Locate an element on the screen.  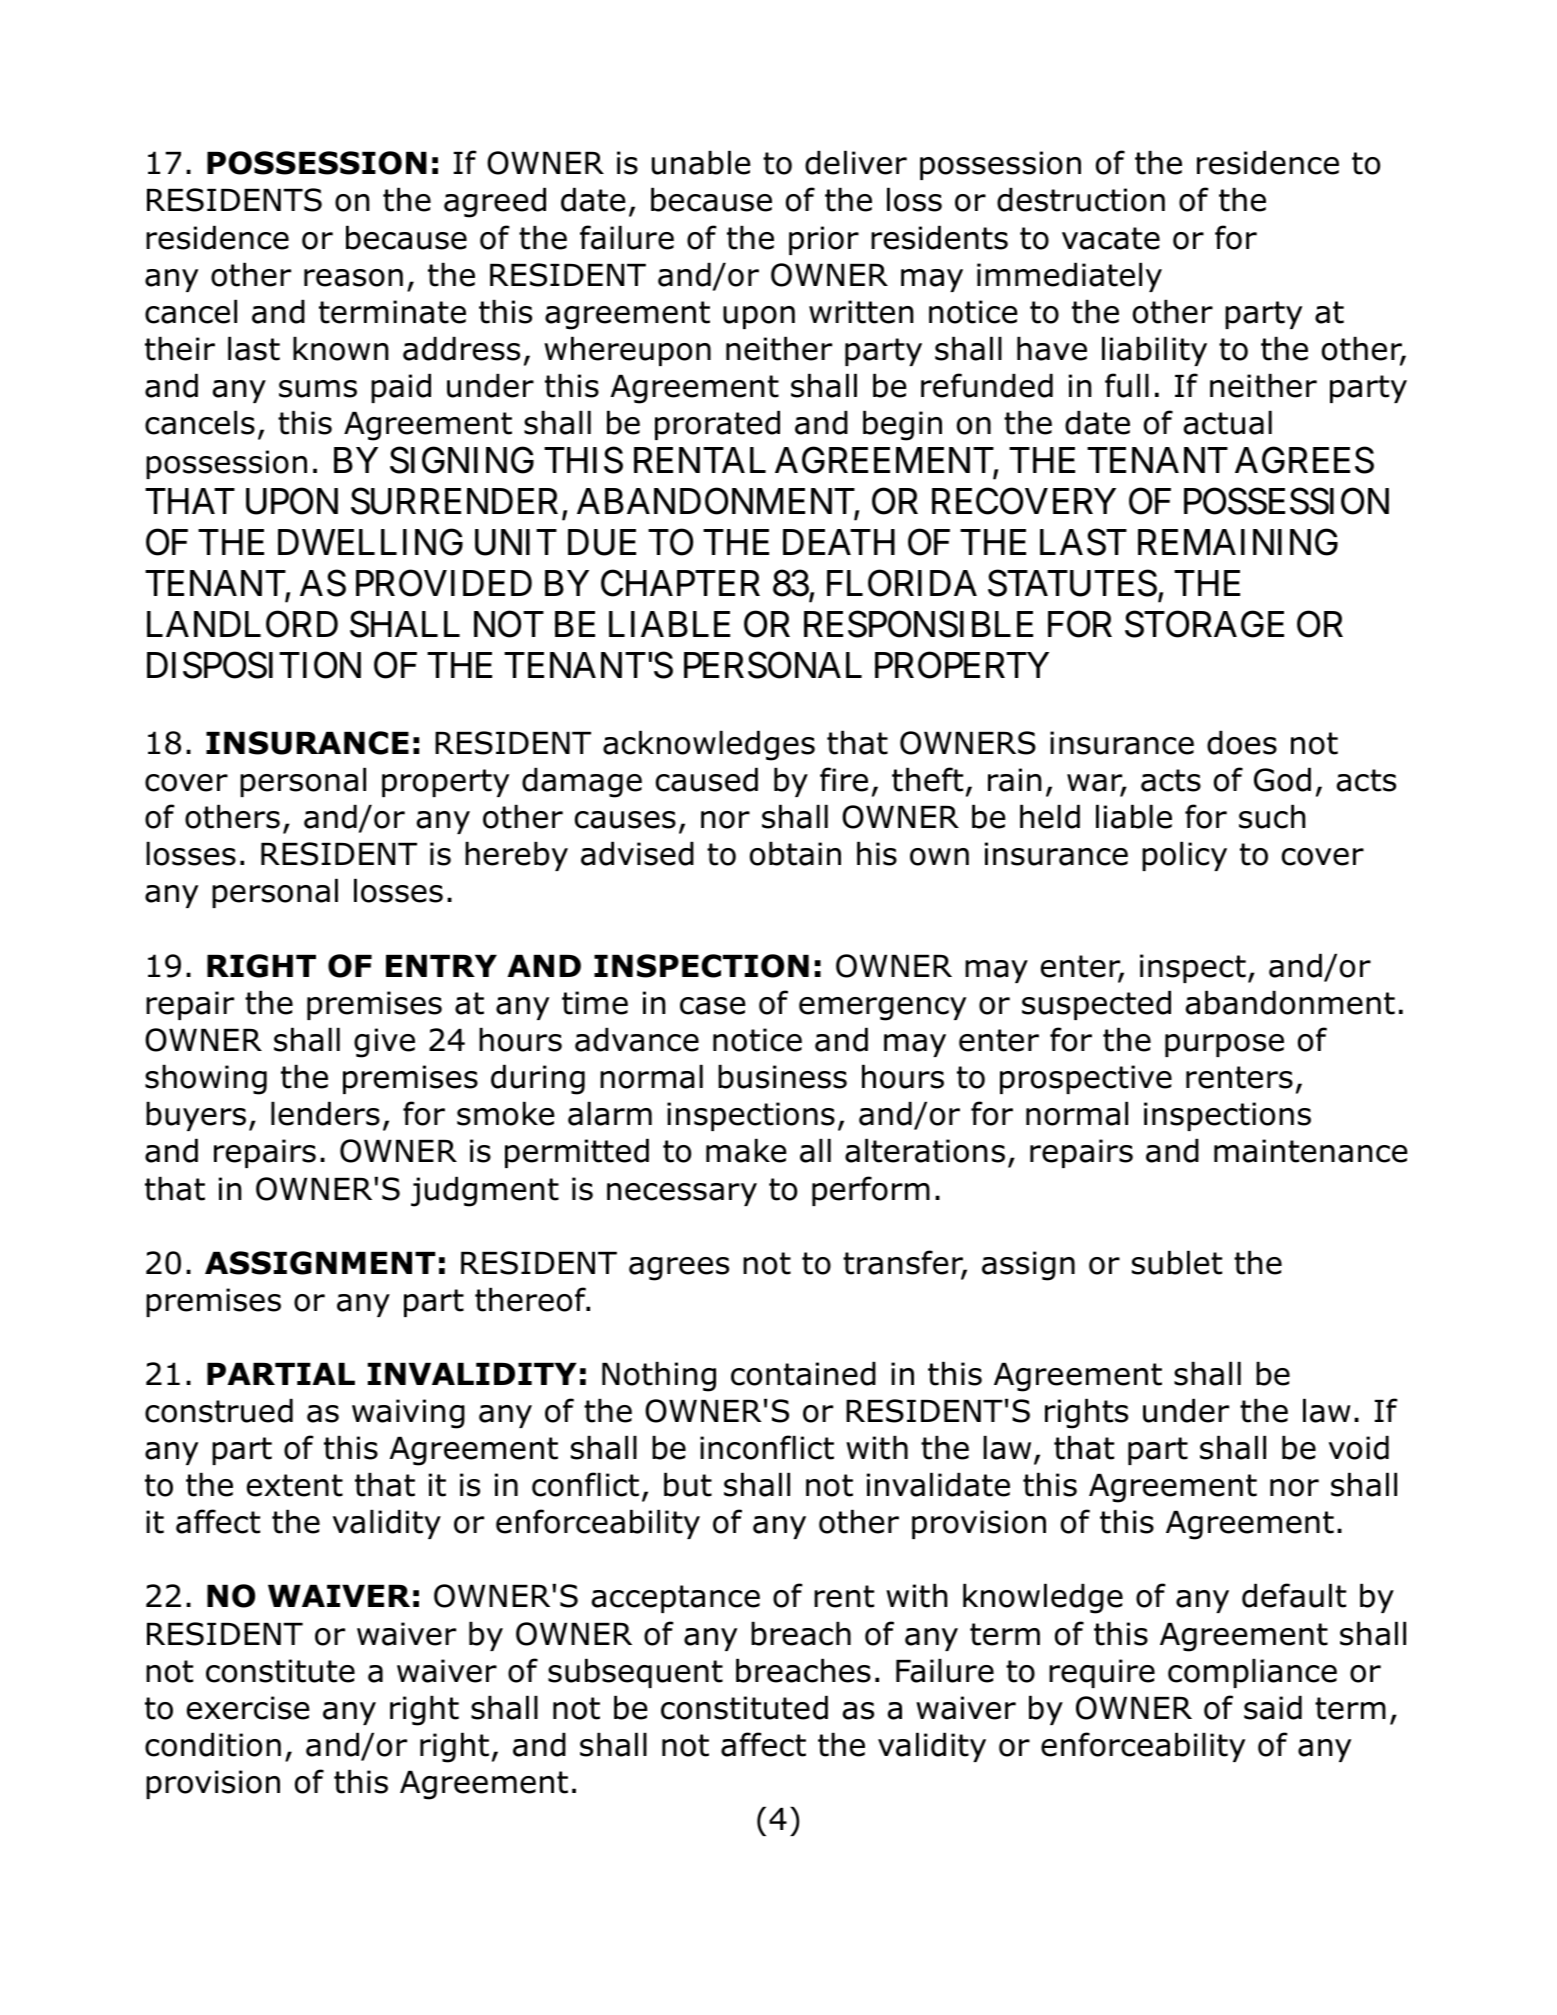
exercise is located at coordinates (248, 1708).
